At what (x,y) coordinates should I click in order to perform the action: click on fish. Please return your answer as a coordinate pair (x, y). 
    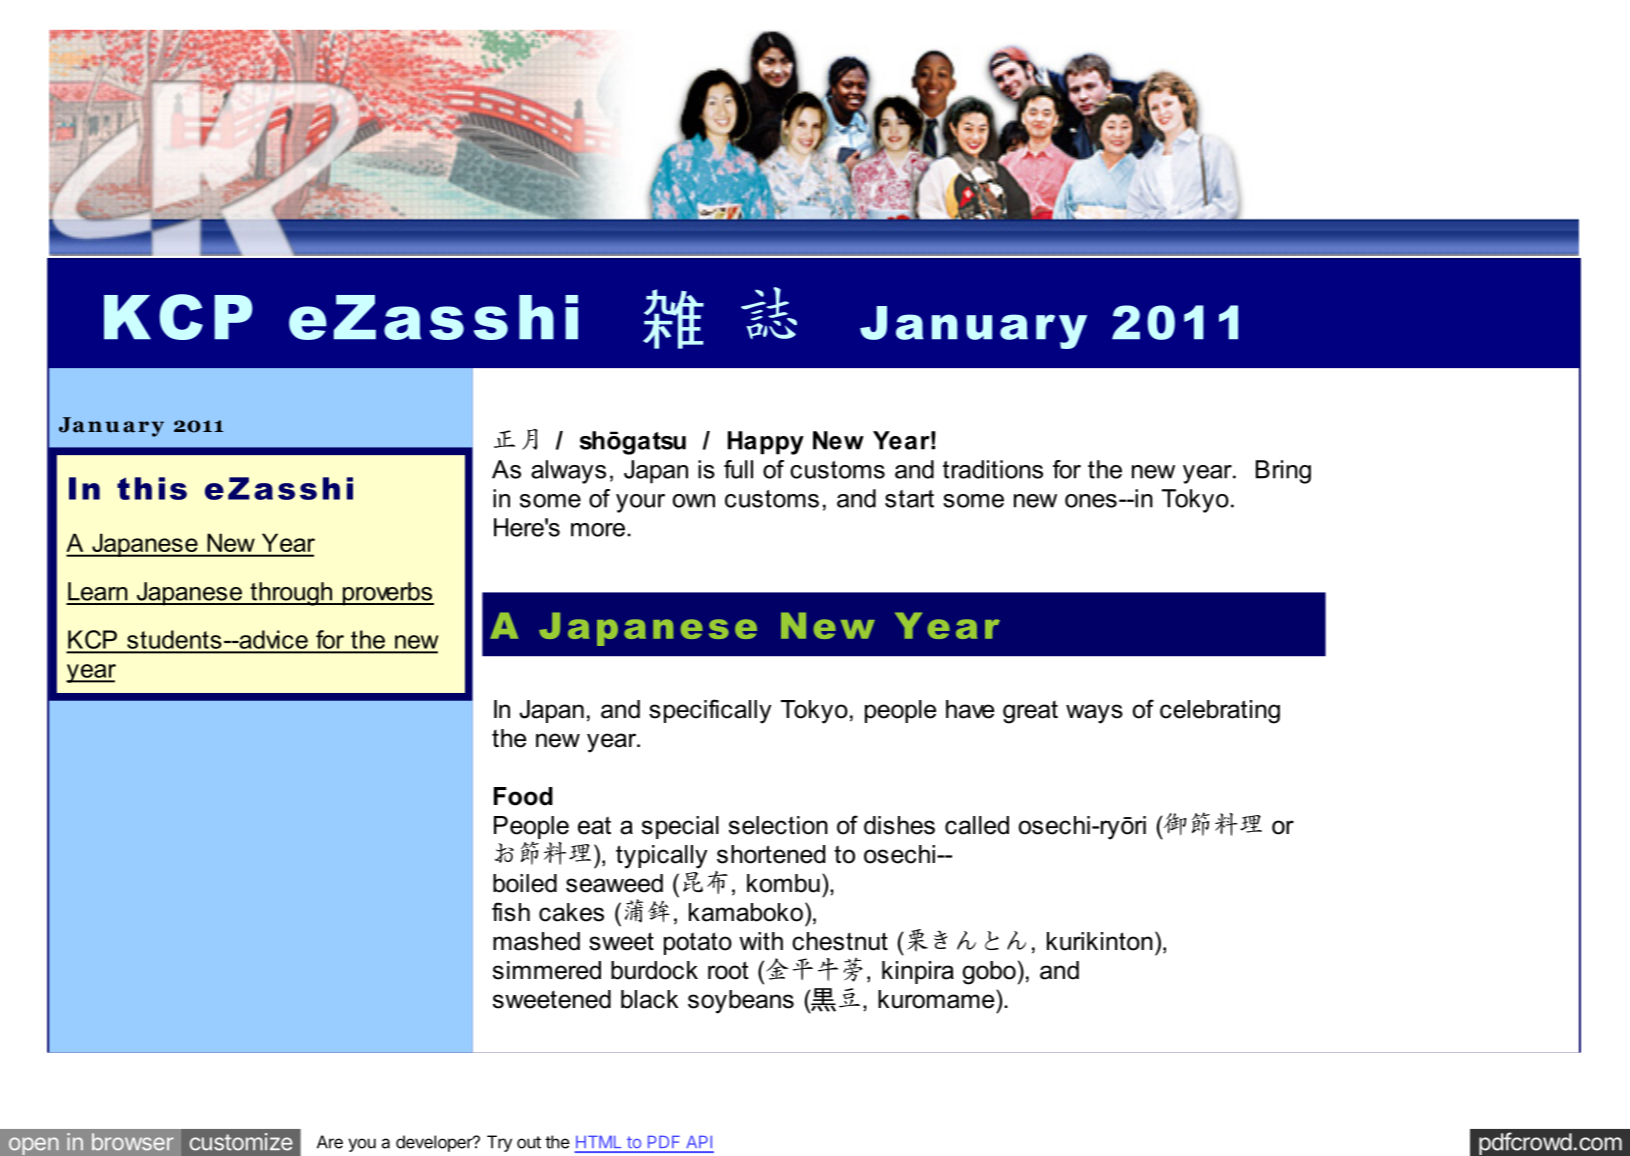
    Looking at the image, I should click on (511, 912).
